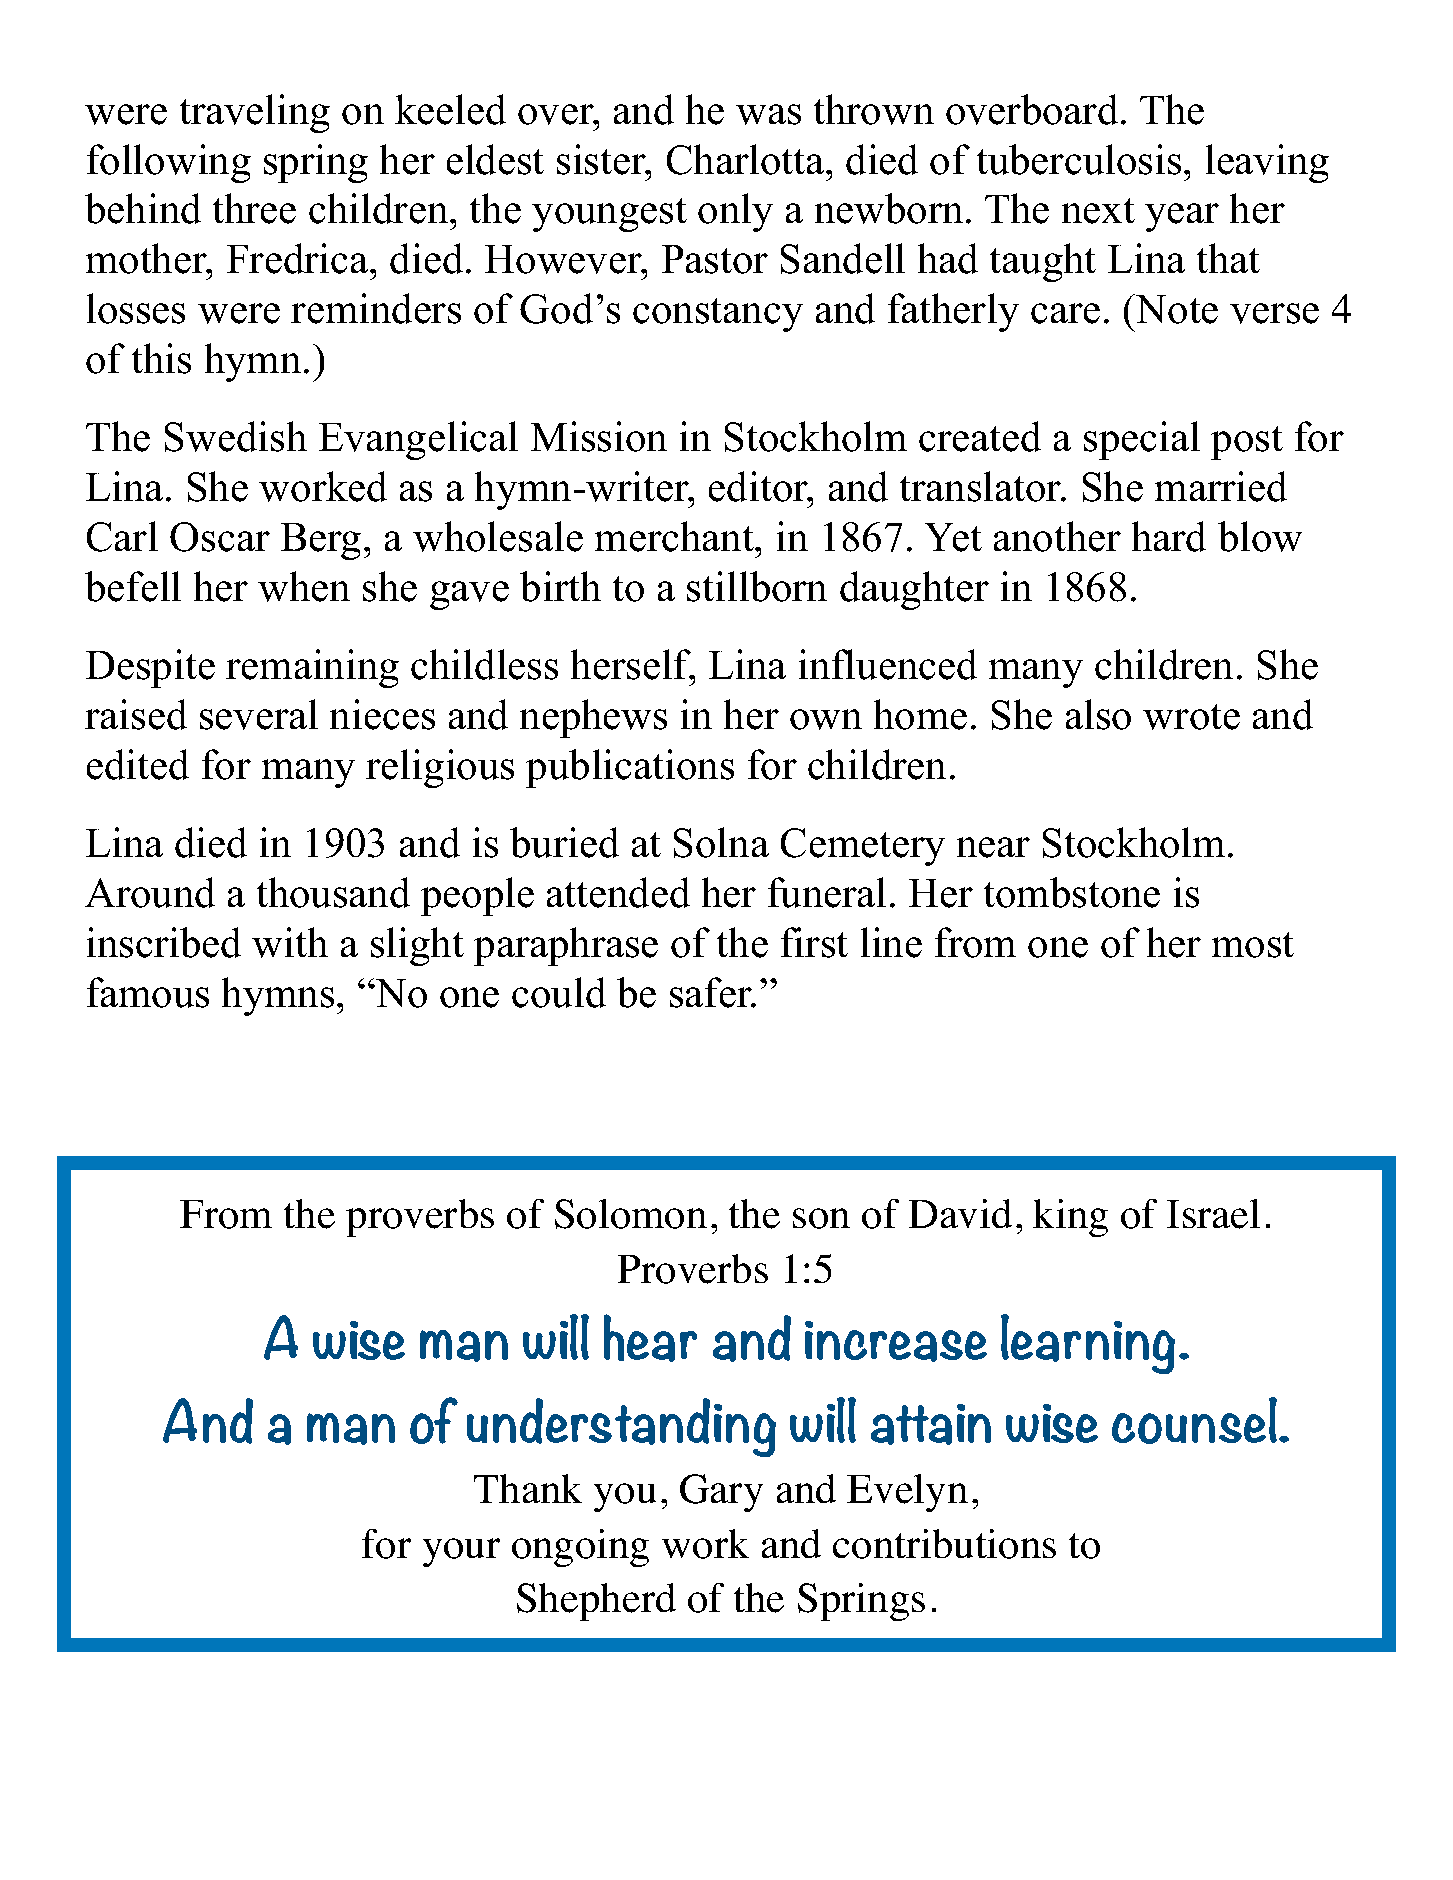  Describe the element at coordinates (333, 892) in the screenshot. I see `thousand` at that location.
